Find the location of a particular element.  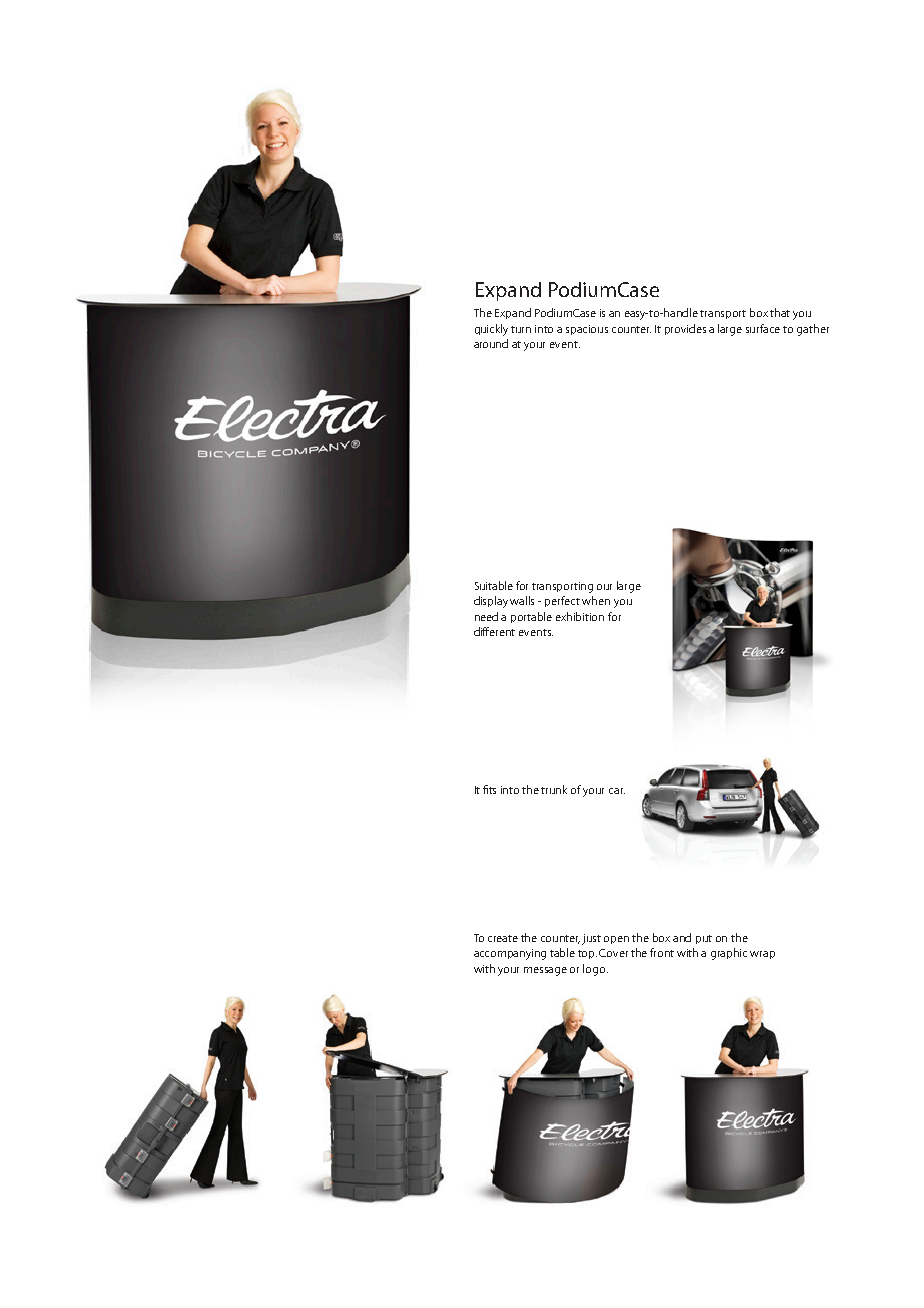

exhibition is located at coordinates (580, 616).
